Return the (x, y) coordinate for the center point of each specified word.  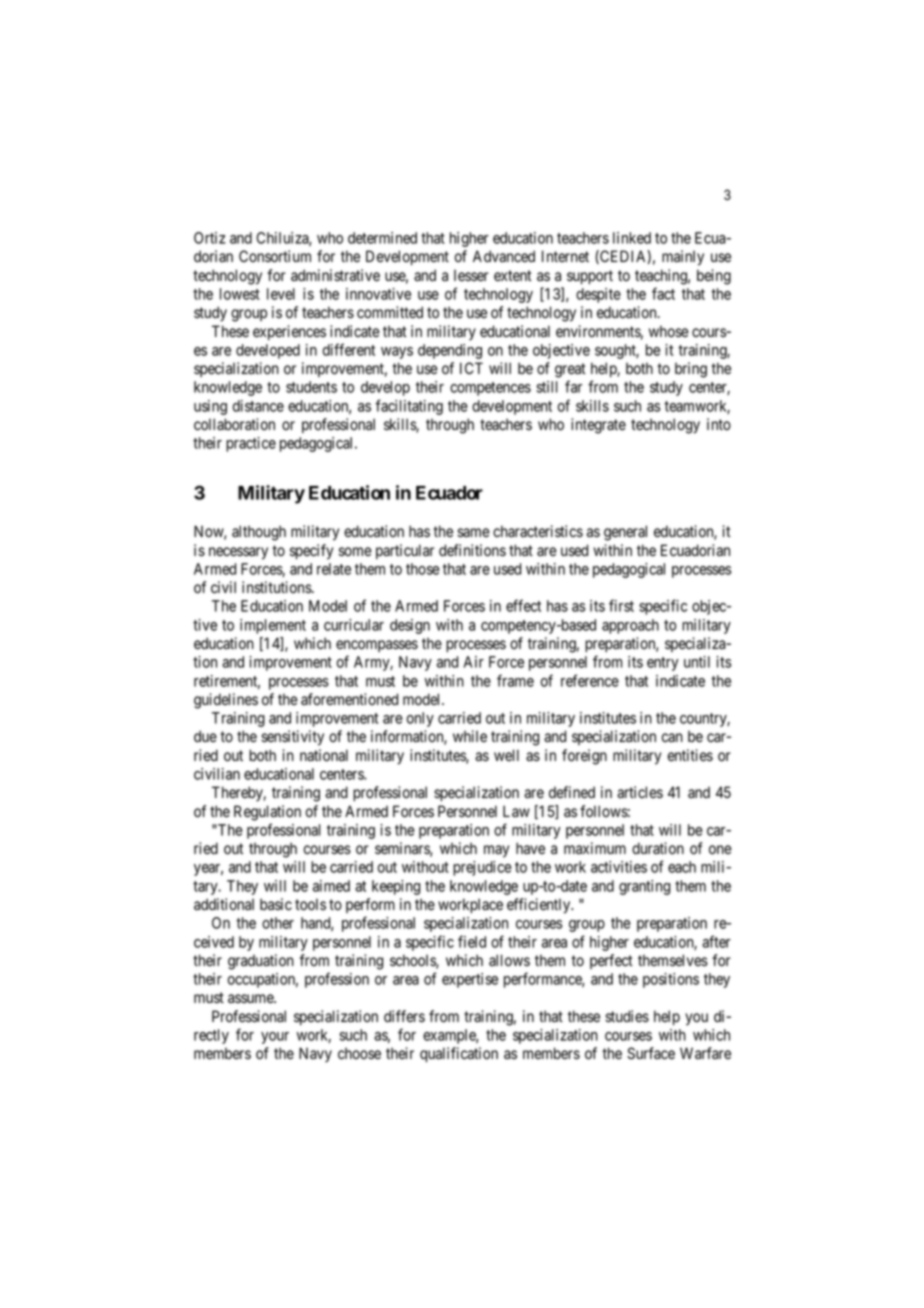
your (275, 1038)
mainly (683, 258)
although (259, 533)
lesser (471, 275)
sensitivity (292, 738)
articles (640, 792)
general (625, 533)
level (281, 294)
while (470, 736)
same (473, 533)
